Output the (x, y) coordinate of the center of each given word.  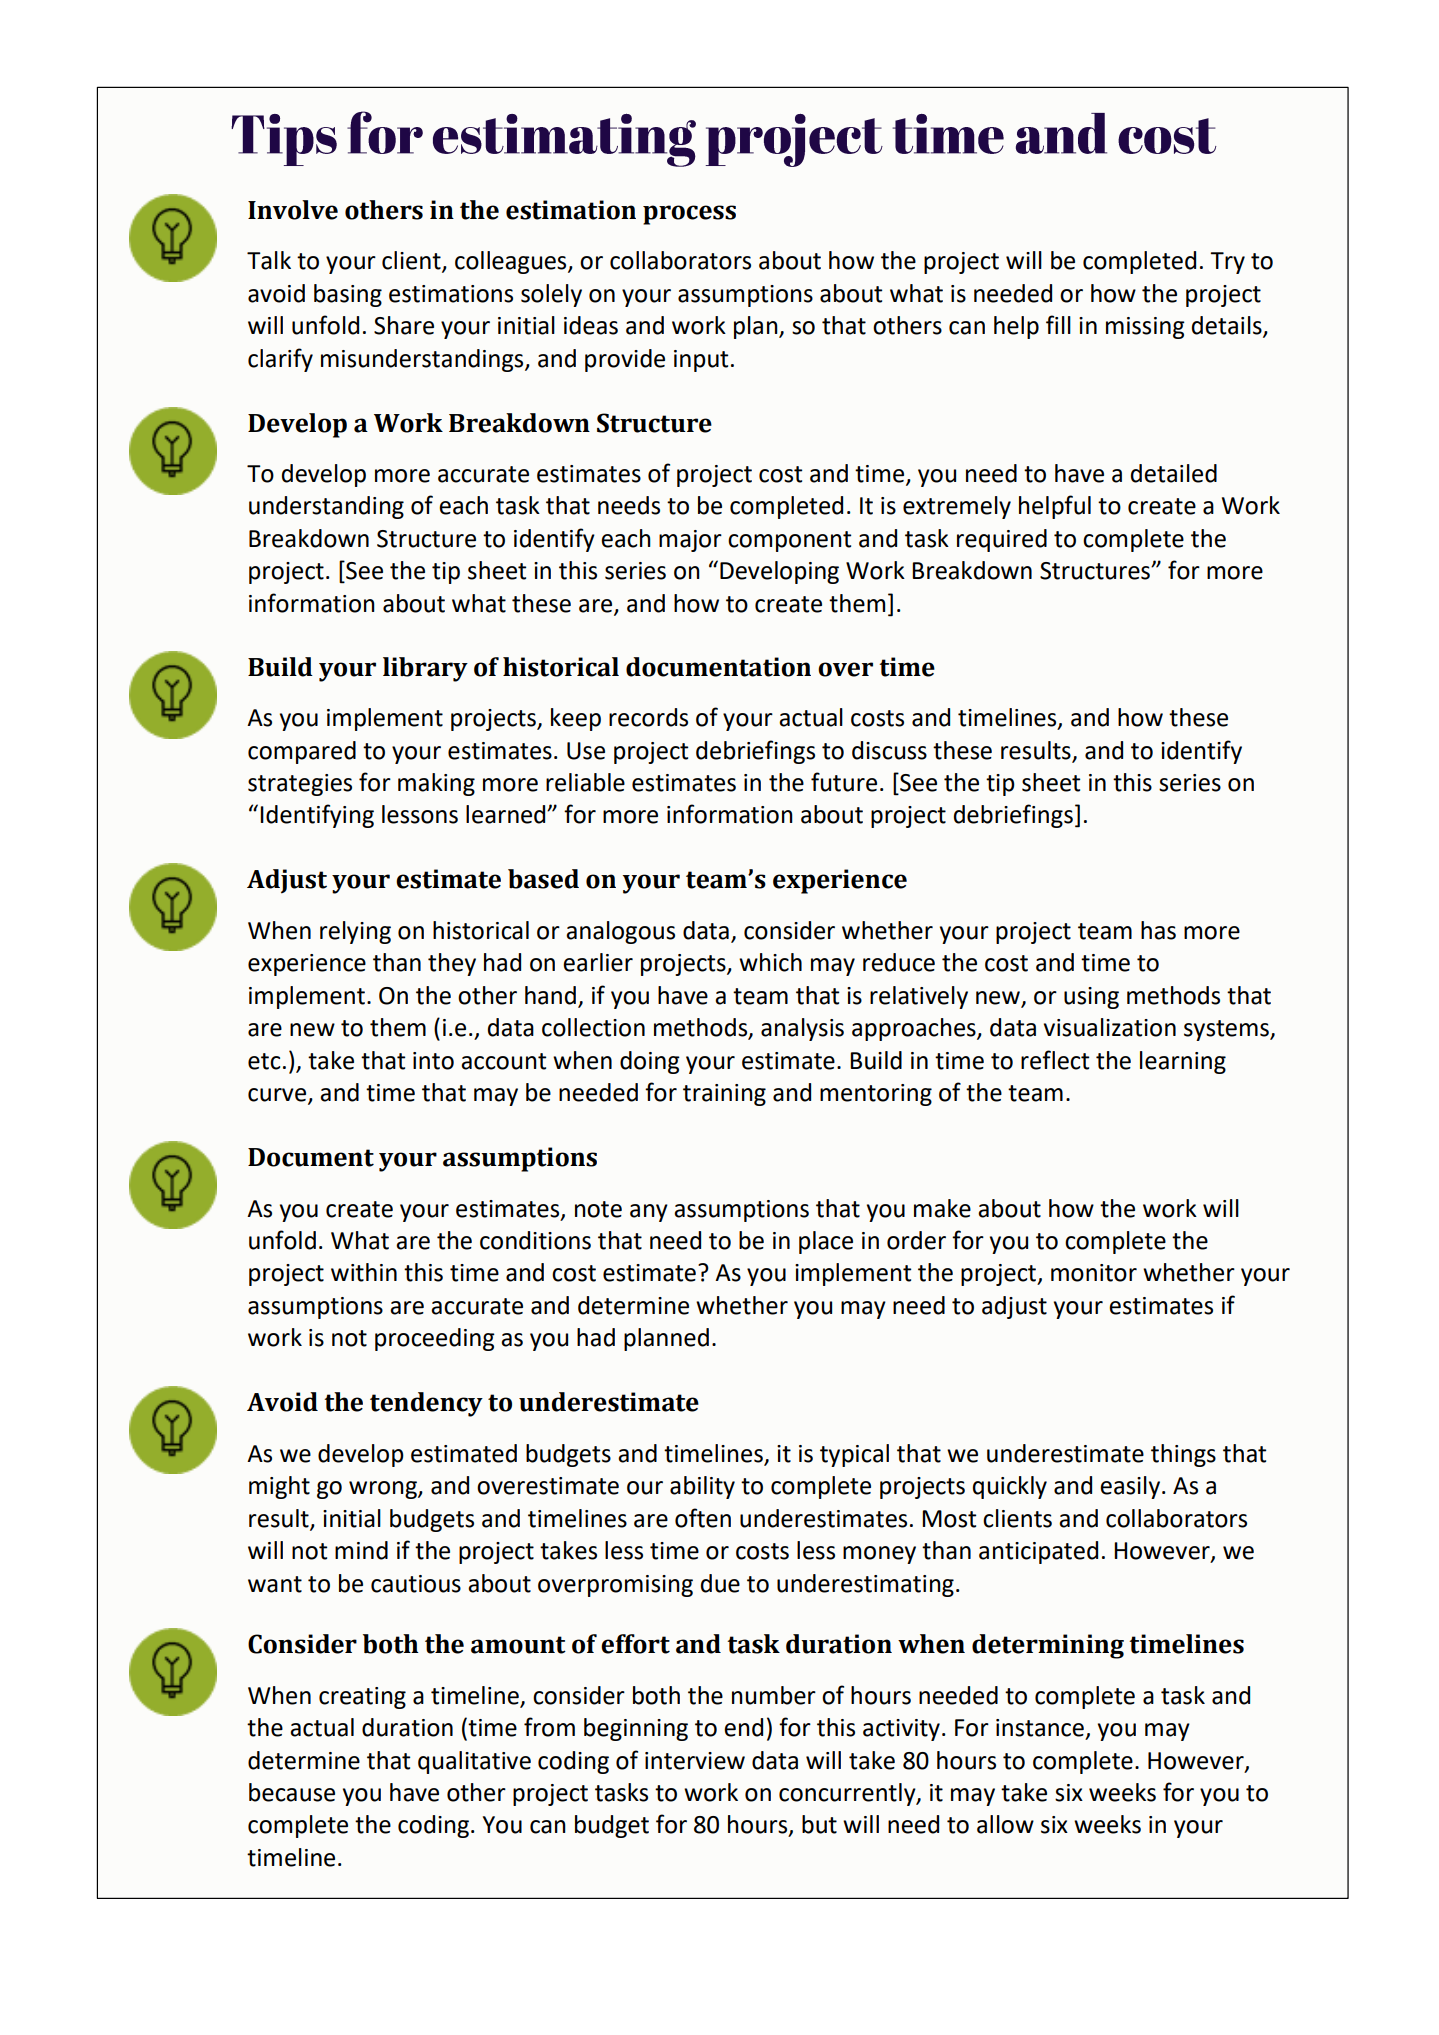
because (292, 1792)
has (1158, 930)
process (689, 215)
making (436, 784)
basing (348, 295)
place (826, 1242)
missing (1145, 328)
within (364, 1272)
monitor (1094, 1273)
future (844, 782)
